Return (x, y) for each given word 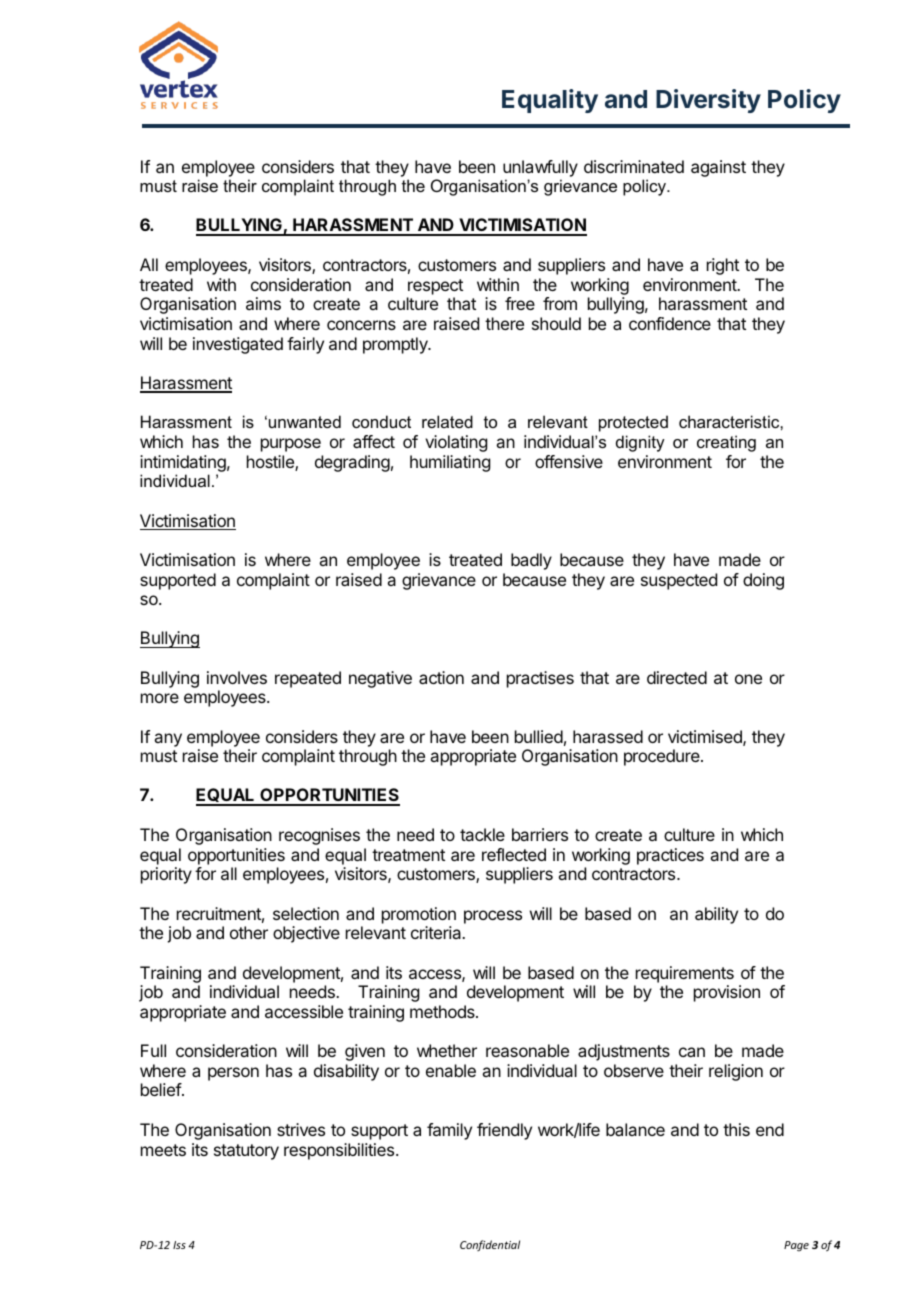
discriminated (634, 166)
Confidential (490, 1245)
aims (263, 303)
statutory (246, 1152)
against (718, 168)
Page (796, 1246)
